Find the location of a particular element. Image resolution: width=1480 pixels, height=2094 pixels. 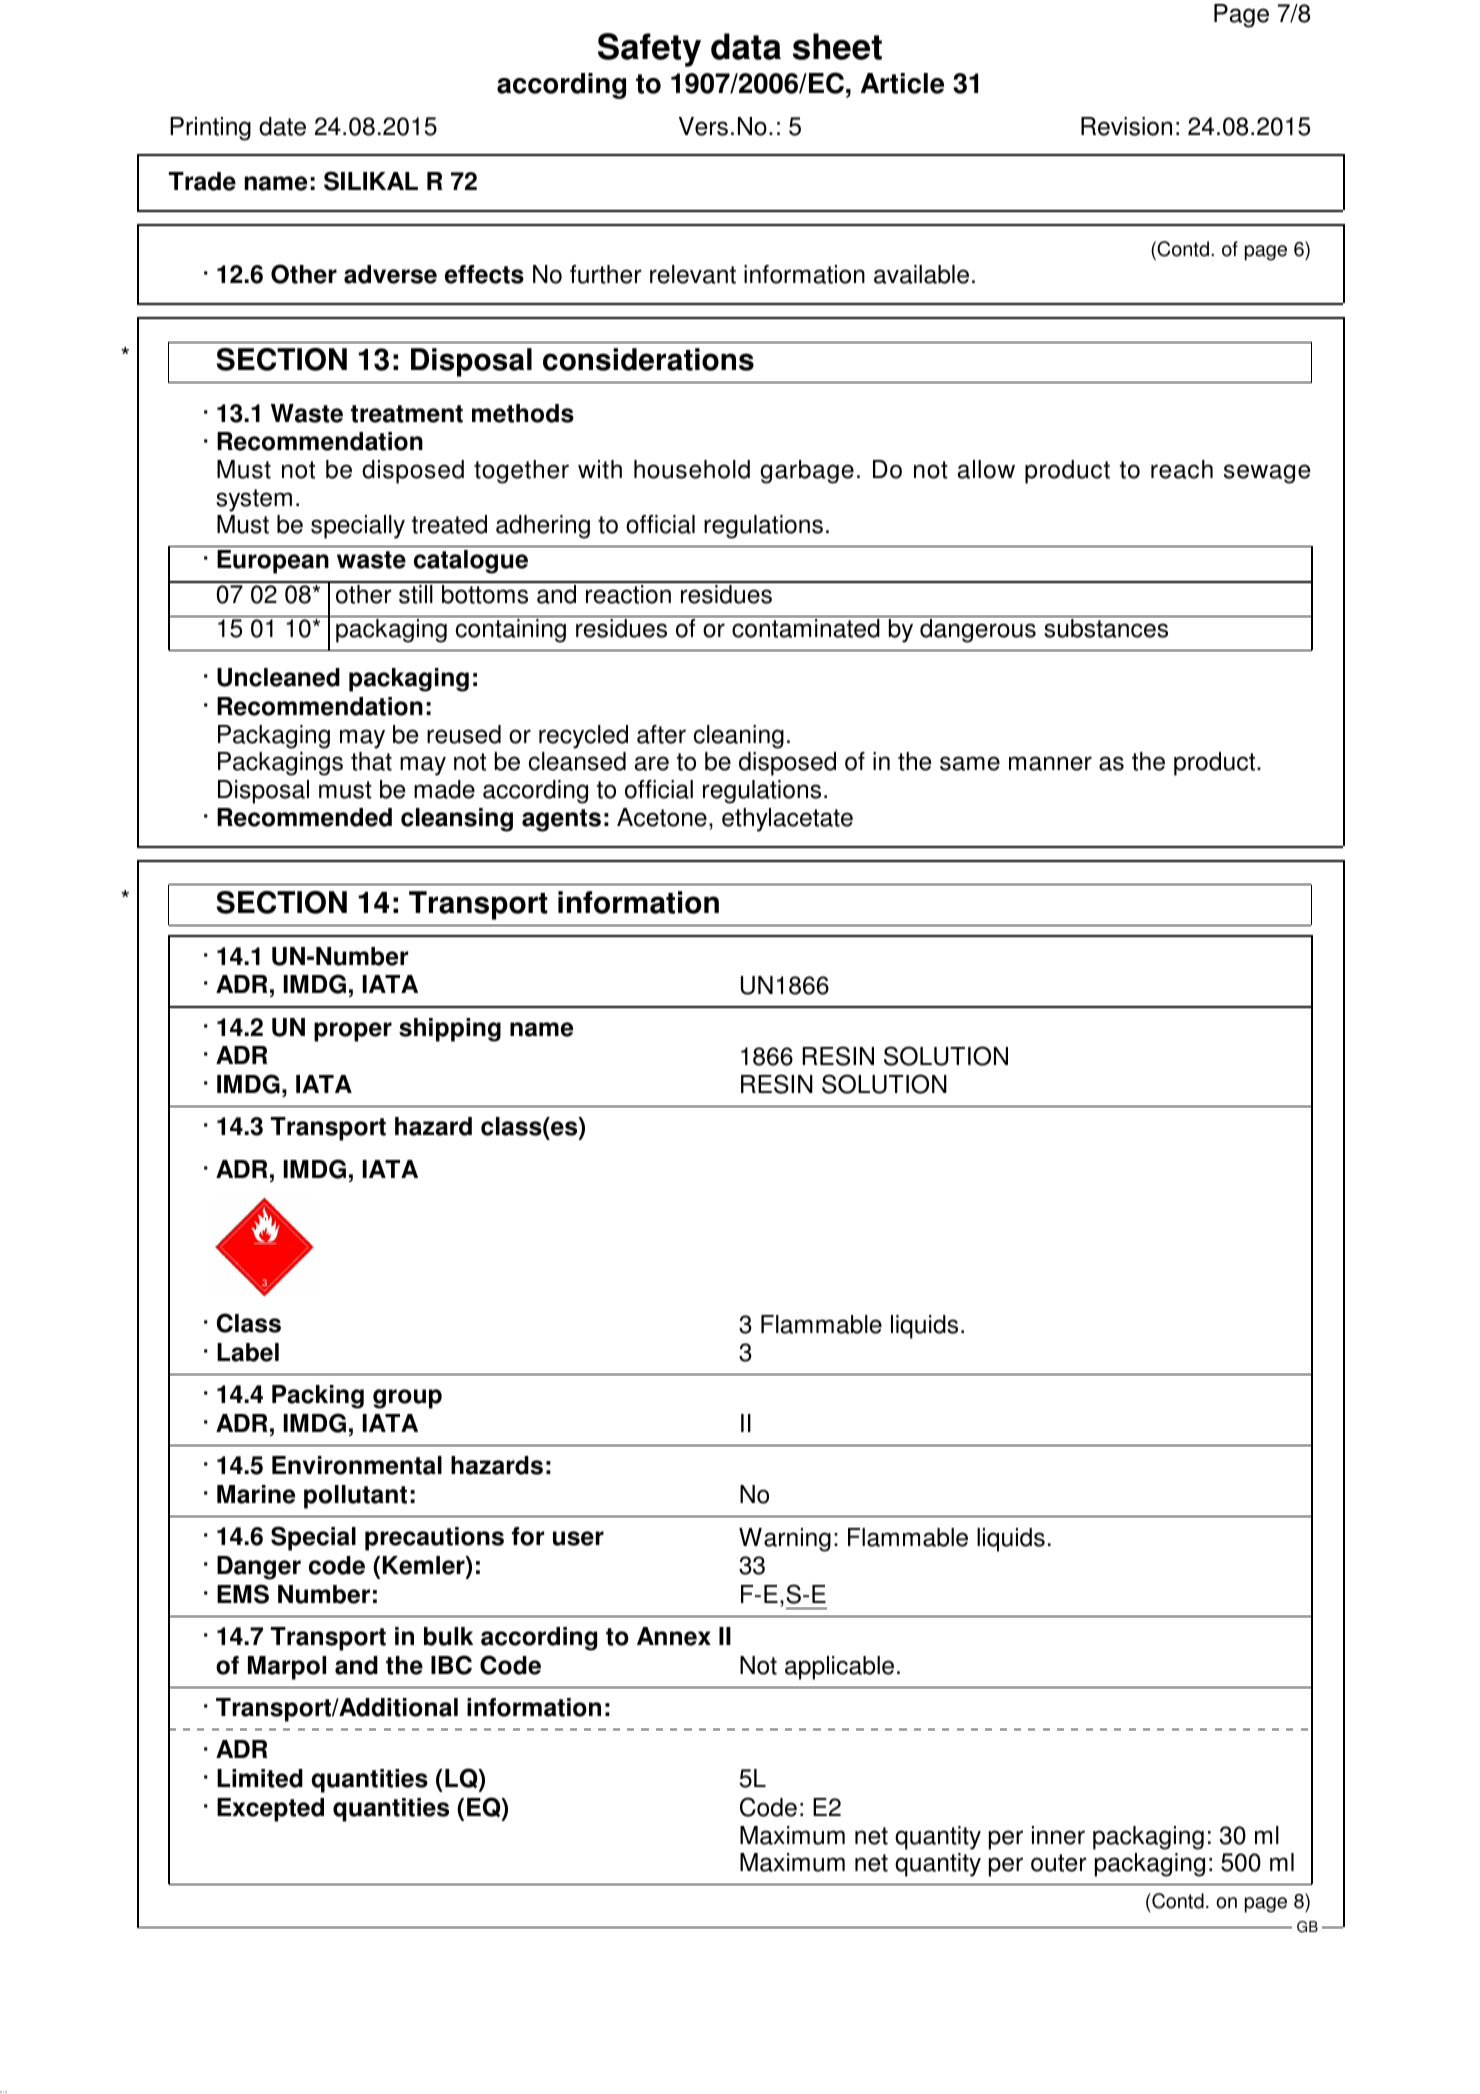

Acetone is located at coordinates (662, 817).
